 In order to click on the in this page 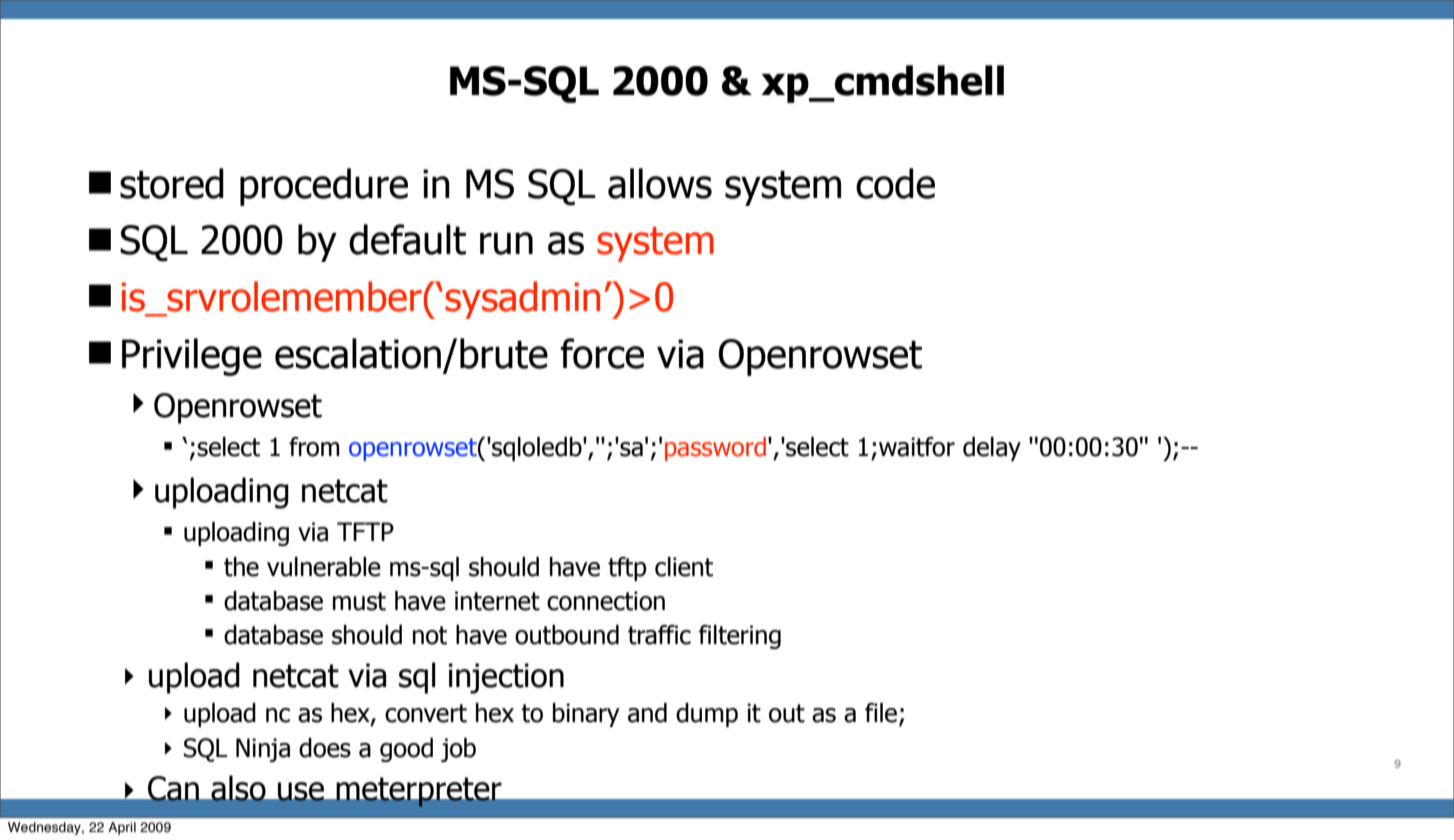, I will do `click(241, 567)`.
